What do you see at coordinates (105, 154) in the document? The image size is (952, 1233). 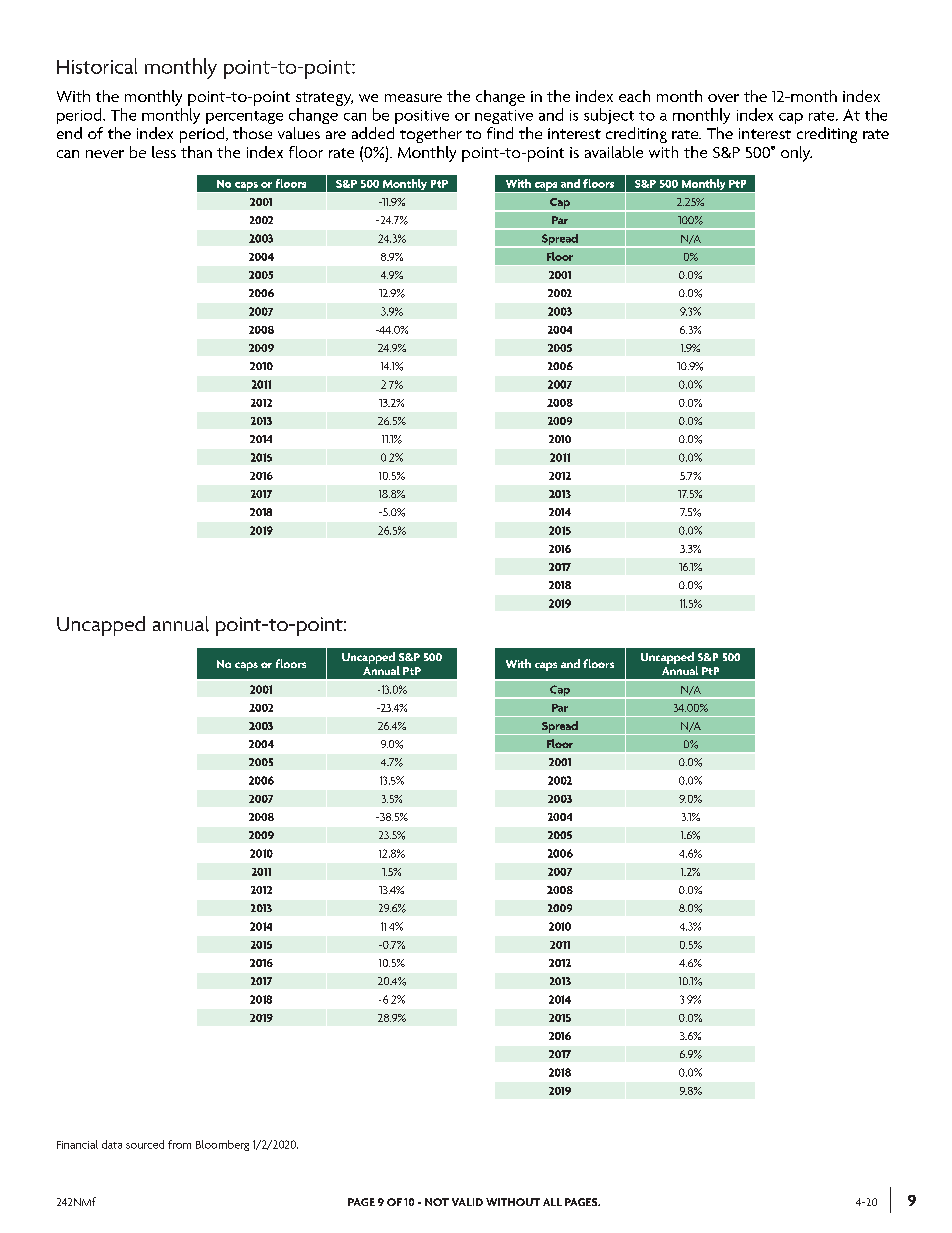 I see `never` at bounding box center [105, 154].
